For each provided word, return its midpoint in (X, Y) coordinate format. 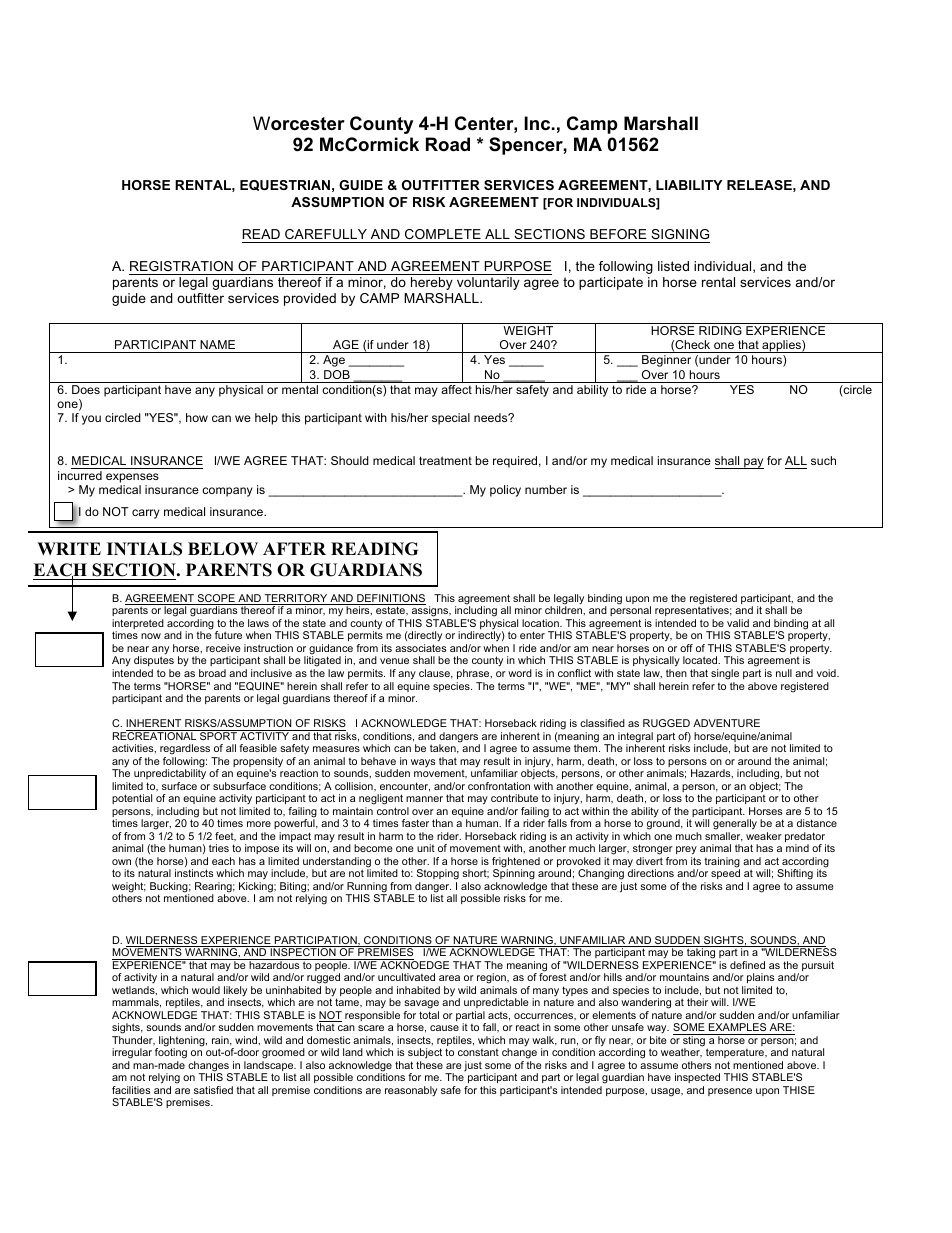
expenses (132, 478)
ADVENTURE (726, 723)
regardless (186, 751)
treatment (445, 460)
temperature (736, 1055)
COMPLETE (443, 234)
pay (753, 463)
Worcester (299, 123)
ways (423, 763)
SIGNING (680, 234)
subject (425, 1055)
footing (171, 1055)
